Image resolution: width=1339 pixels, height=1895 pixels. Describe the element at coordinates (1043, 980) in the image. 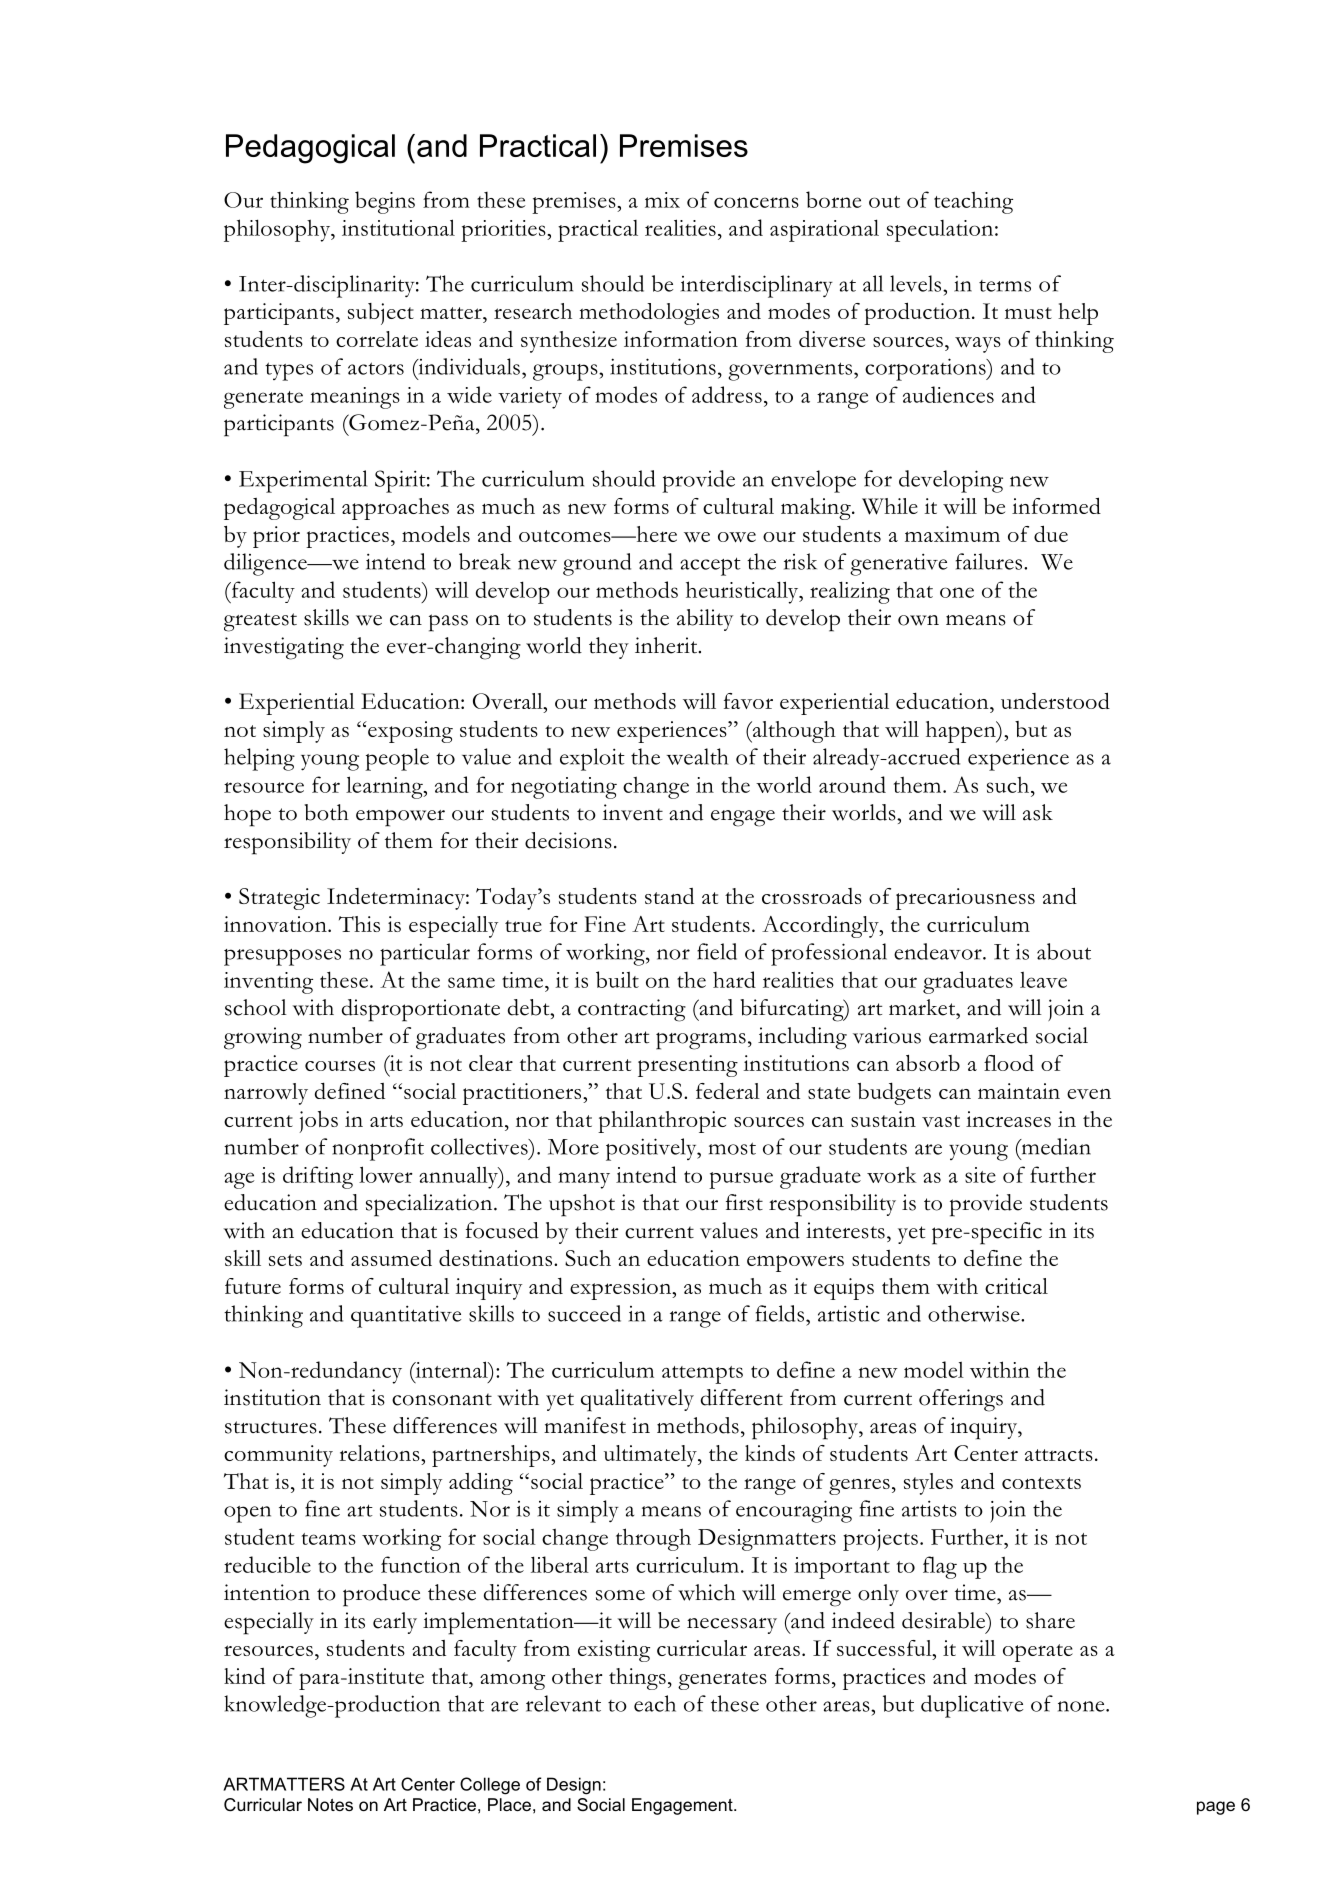

I see `leave` at that location.
